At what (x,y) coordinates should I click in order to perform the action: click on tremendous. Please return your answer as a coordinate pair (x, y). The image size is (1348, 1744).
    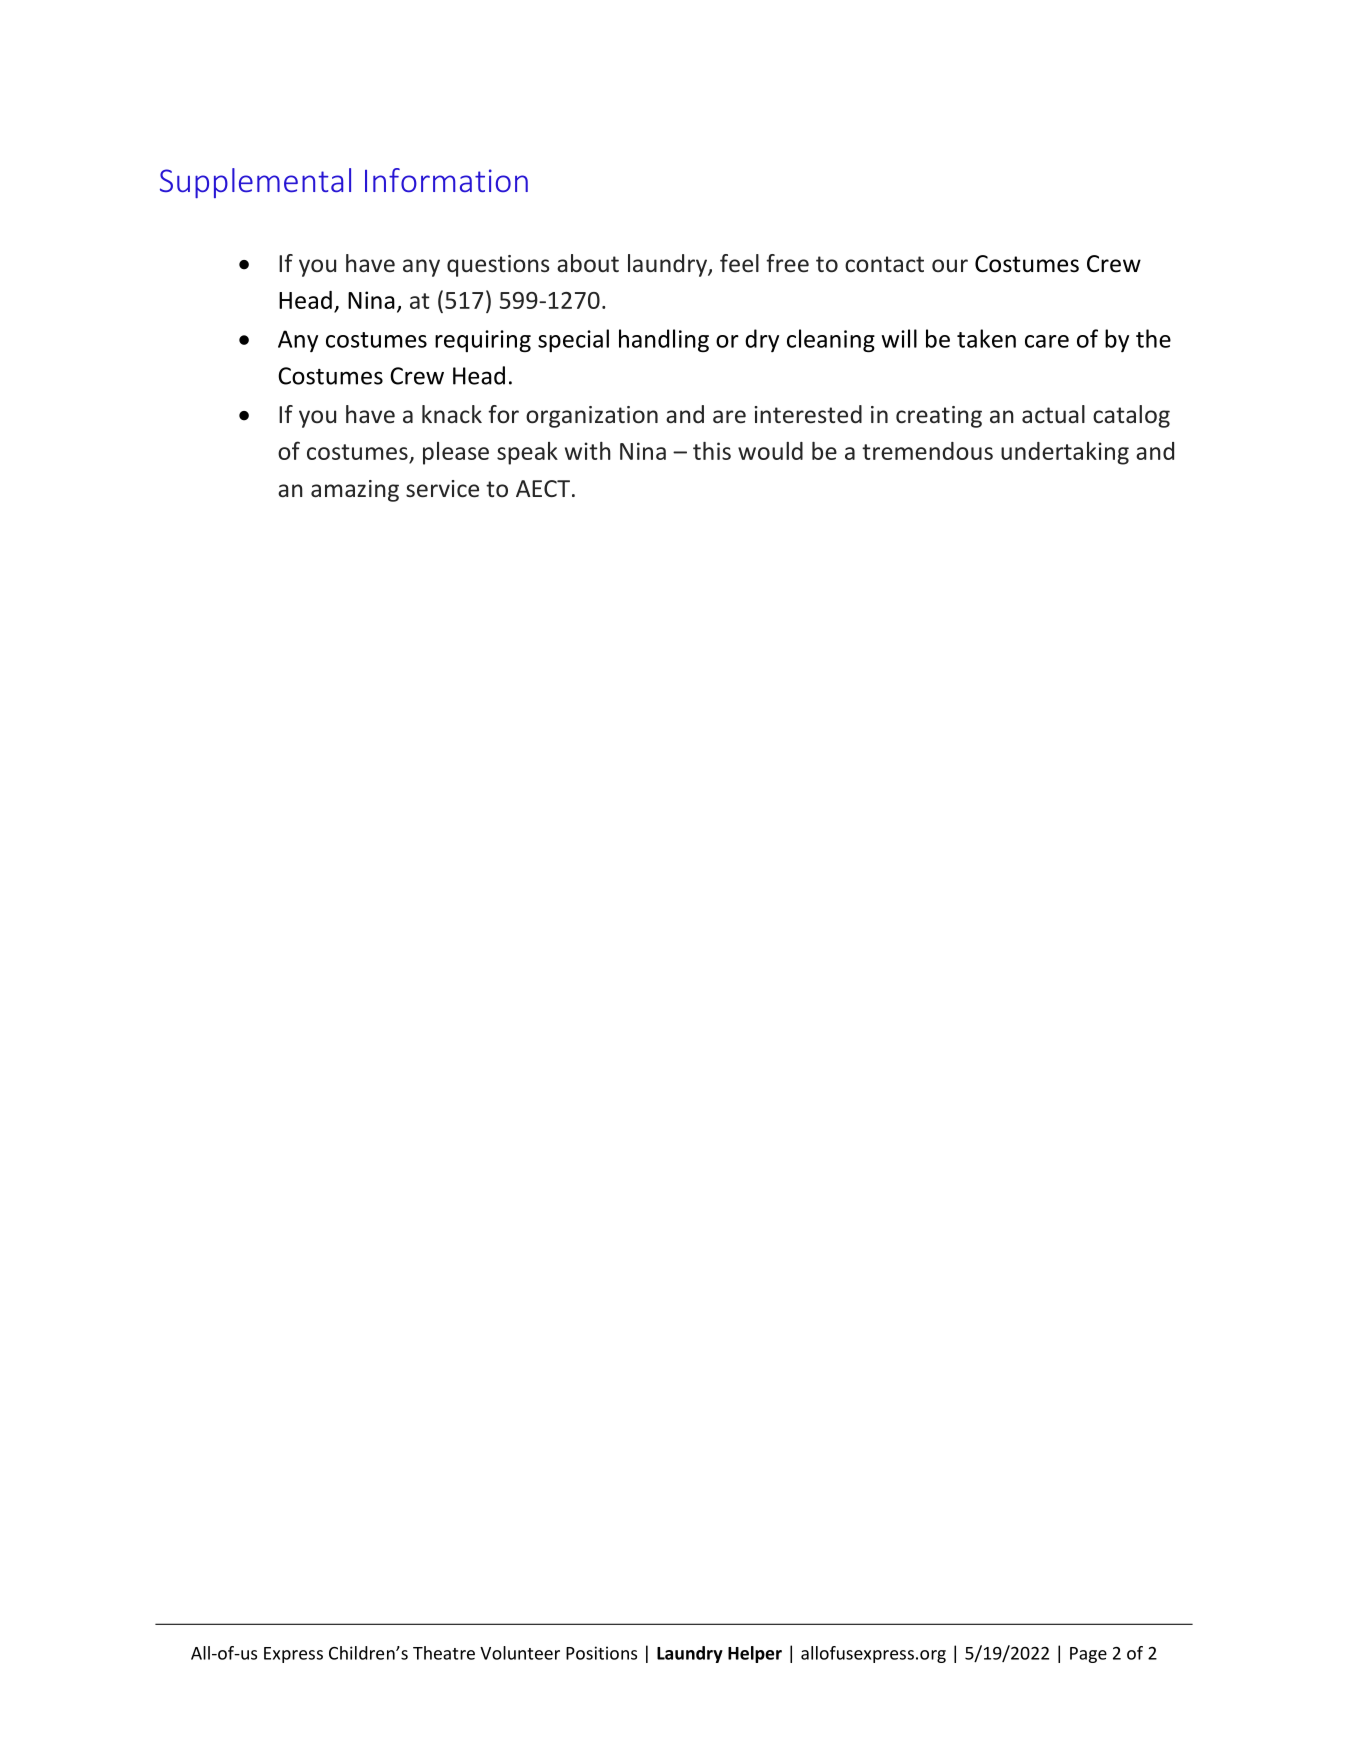
    Looking at the image, I should click on (927, 451).
